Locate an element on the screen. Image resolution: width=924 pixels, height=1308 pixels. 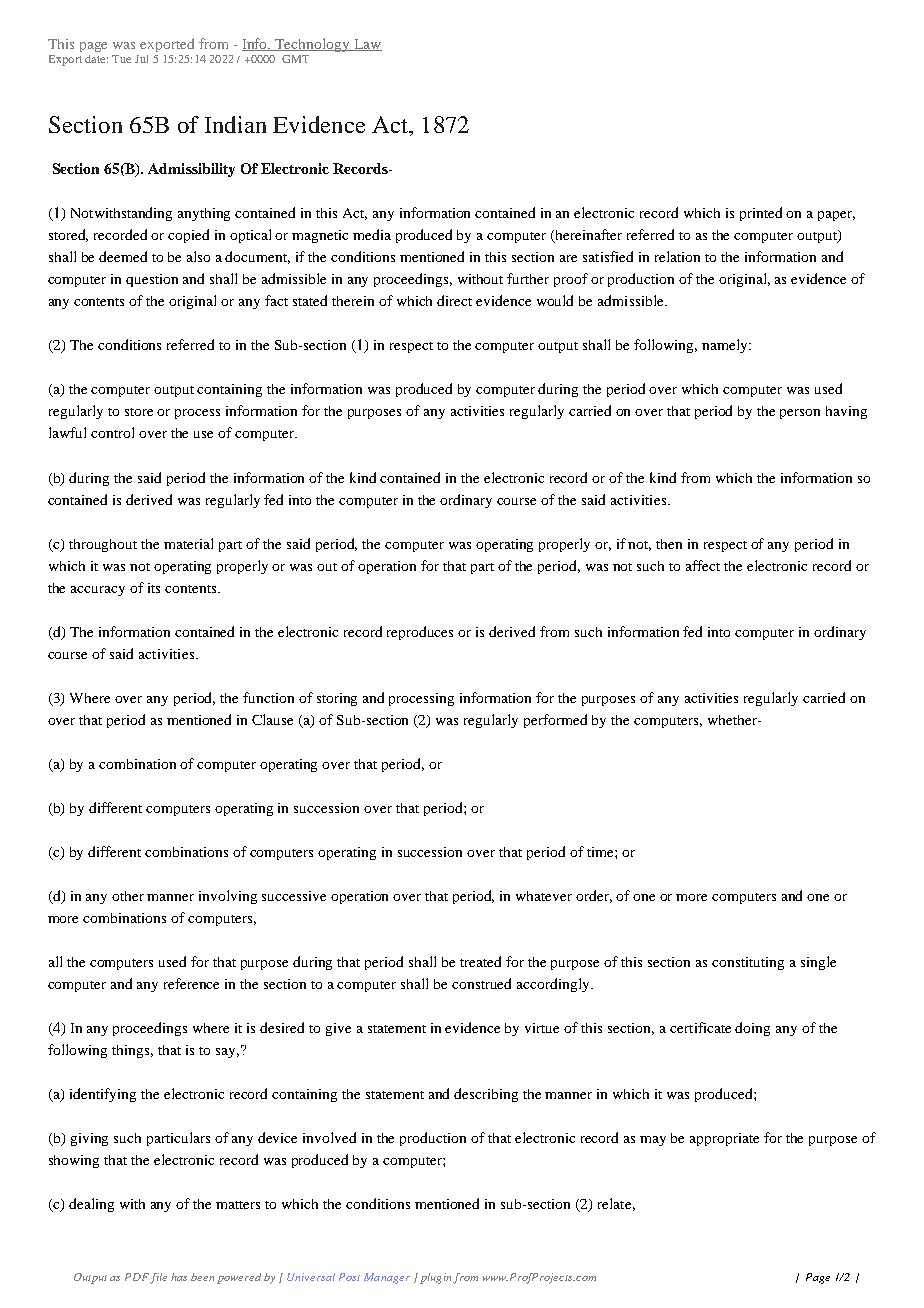
control is located at coordinates (112, 432).
